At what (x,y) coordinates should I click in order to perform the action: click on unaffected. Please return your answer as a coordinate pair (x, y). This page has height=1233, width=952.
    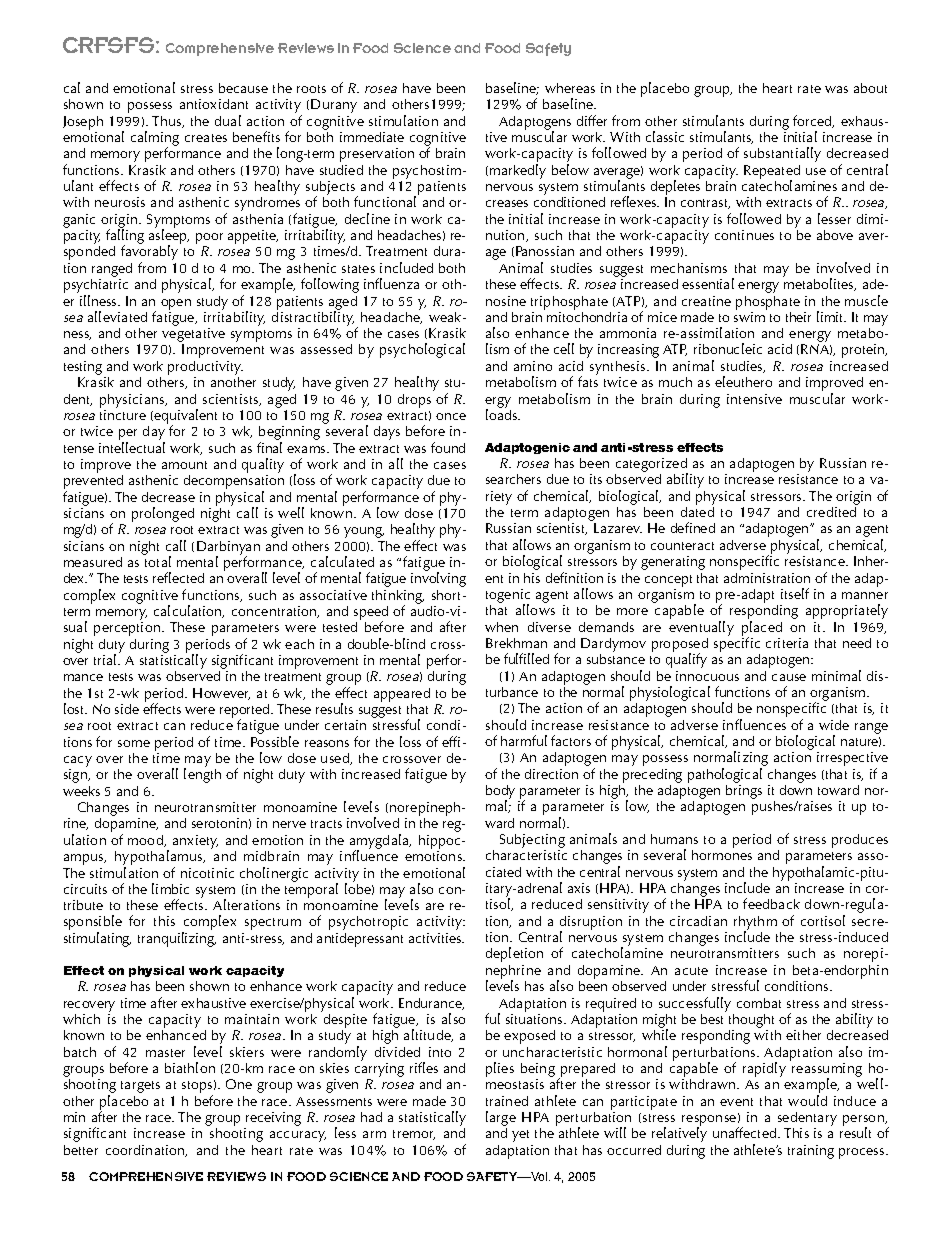
    Looking at the image, I should click on (746, 1132).
